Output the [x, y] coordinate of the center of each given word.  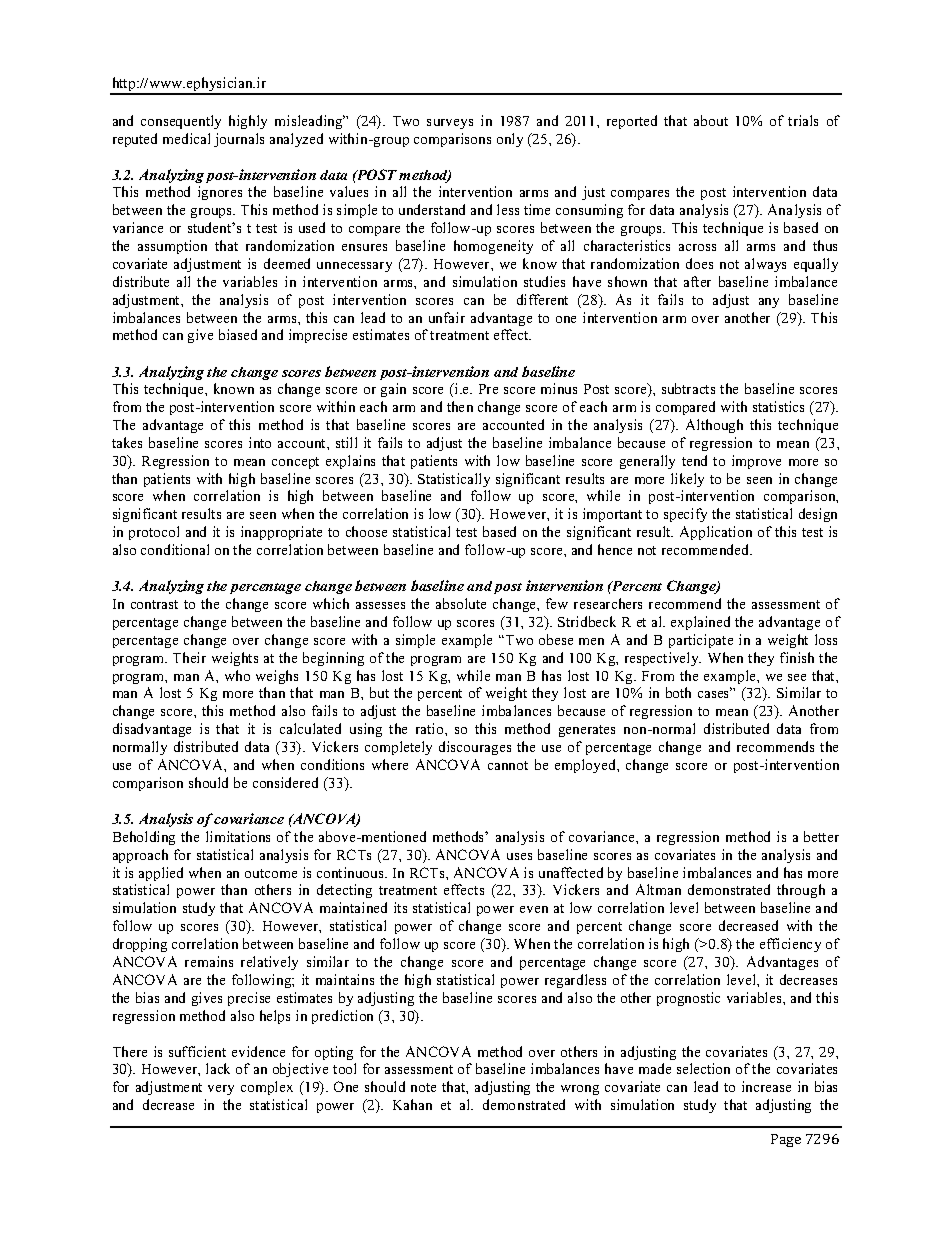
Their [189, 657]
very [221, 1090]
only [510, 140]
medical [186, 138]
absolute [461, 603]
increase [766, 1086]
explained [700, 623]
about [711, 120]
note [423, 1087]
